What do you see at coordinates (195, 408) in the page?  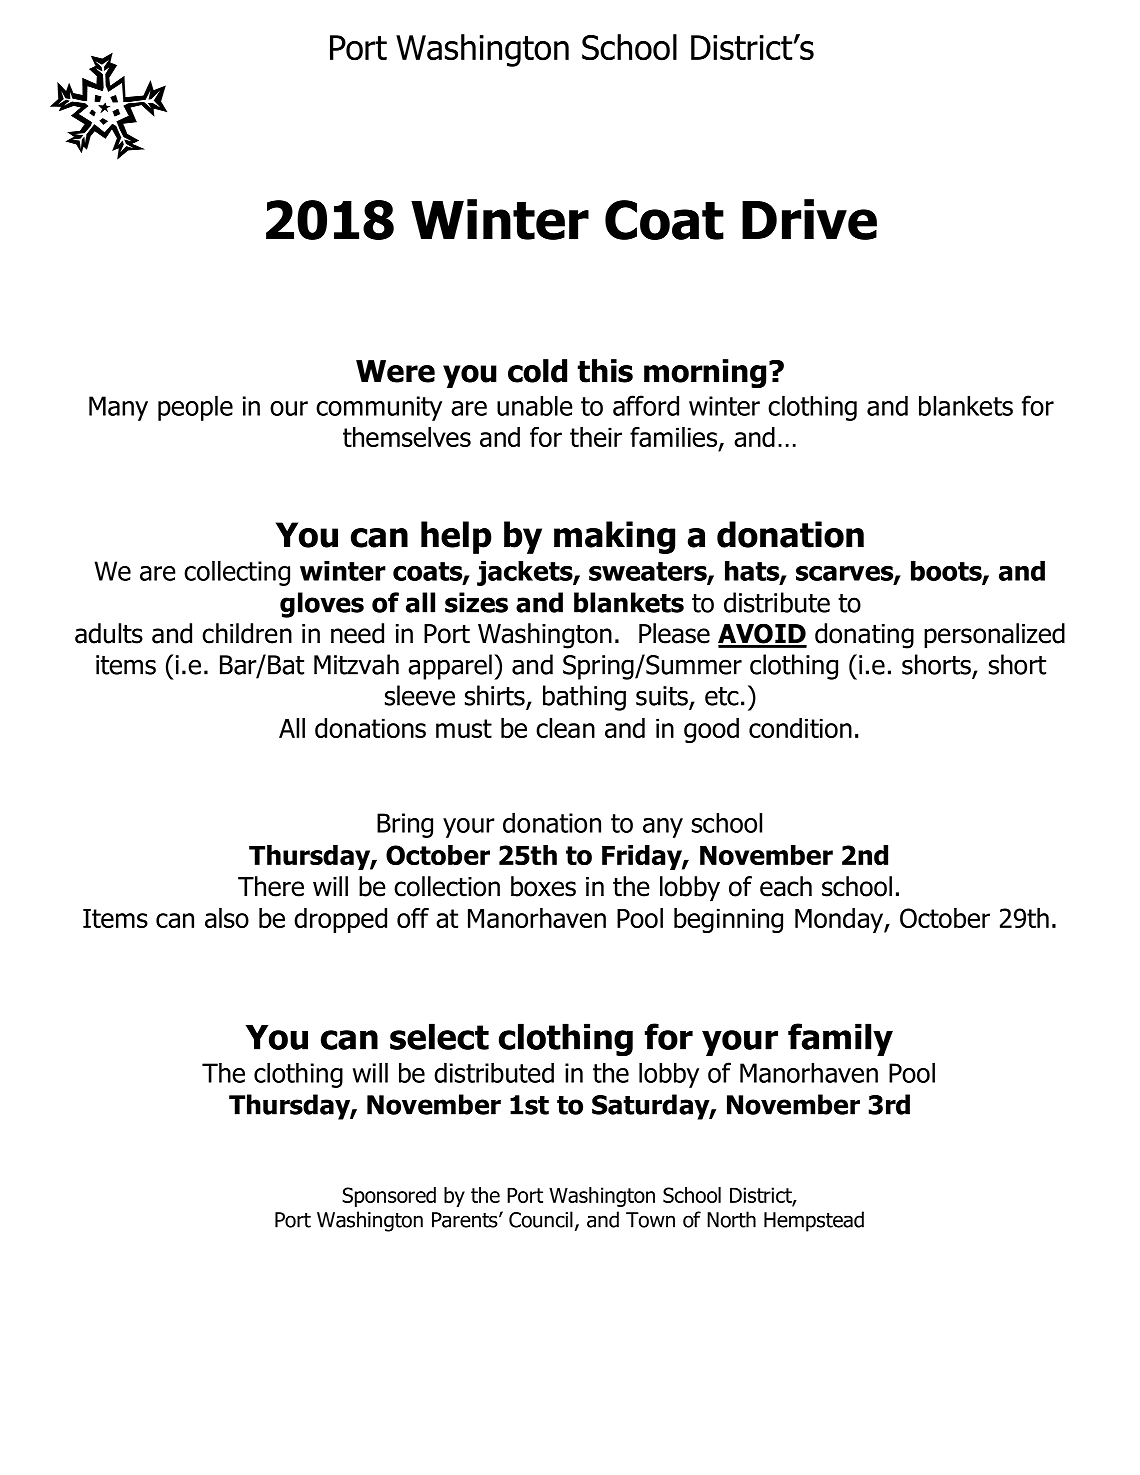 I see `people` at bounding box center [195, 408].
